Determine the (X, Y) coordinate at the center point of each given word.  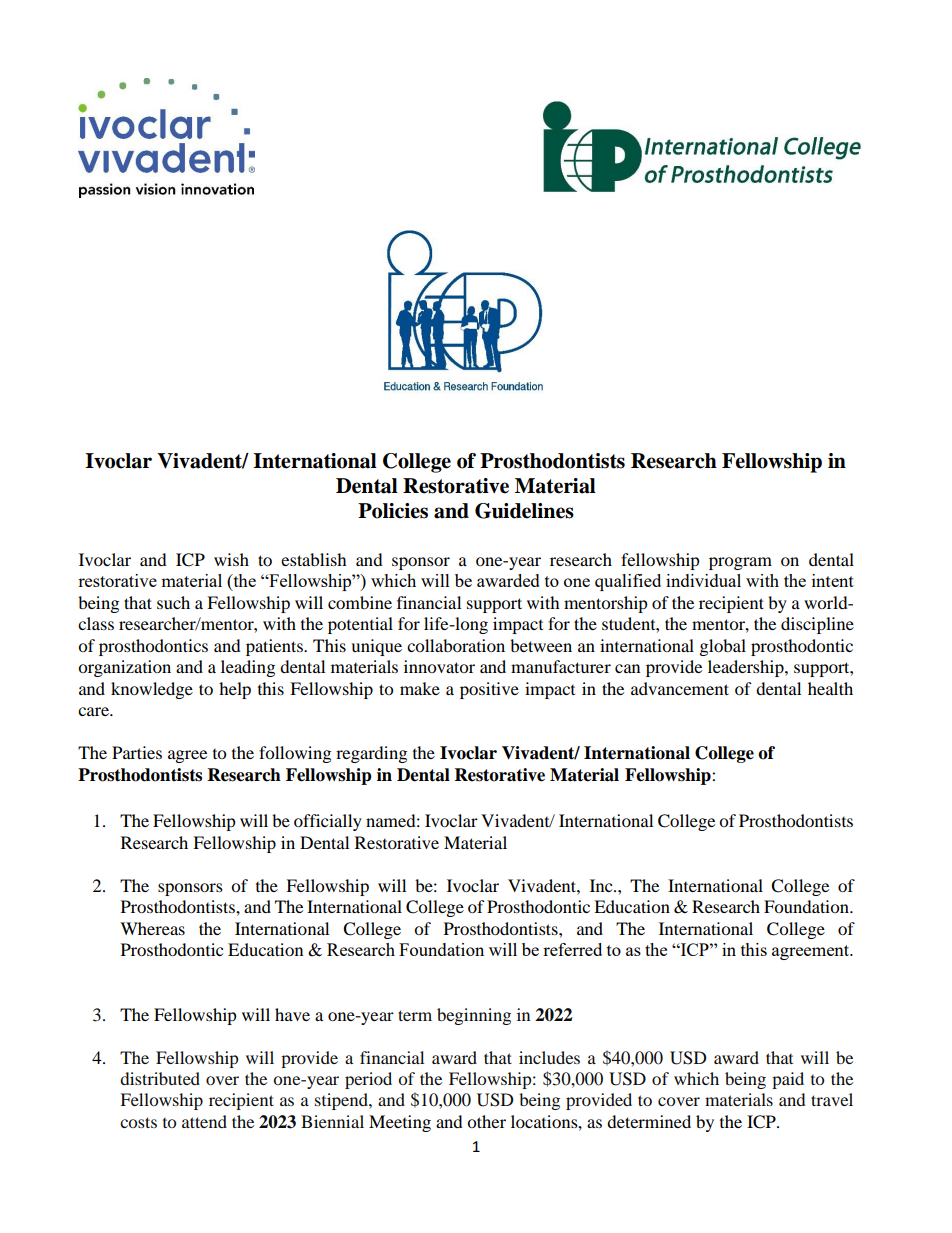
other (486, 1121)
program (740, 563)
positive (489, 690)
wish (231, 559)
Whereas (152, 928)
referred (572, 949)
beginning (474, 1016)
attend (204, 1121)
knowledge (152, 690)
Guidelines (524, 511)
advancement (680, 688)
